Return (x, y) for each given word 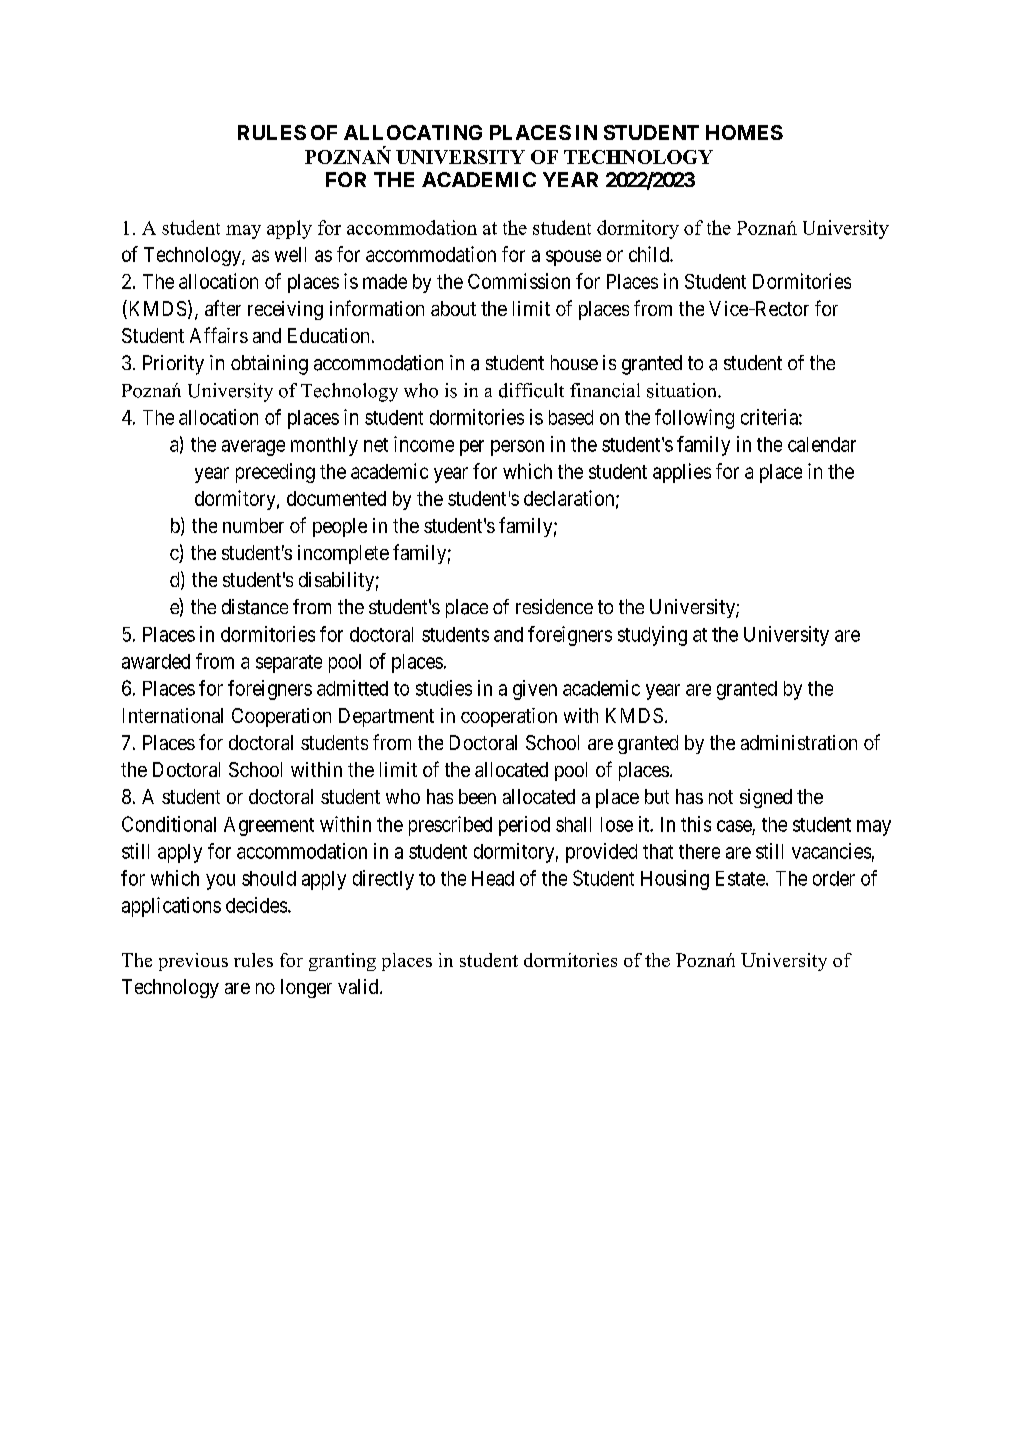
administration (799, 742)
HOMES (744, 132)
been (477, 796)
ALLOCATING (413, 132)
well (290, 254)
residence (554, 606)
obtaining (269, 365)
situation (683, 390)
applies (682, 473)
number (253, 525)
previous (193, 962)
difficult (531, 390)
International (173, 715)
